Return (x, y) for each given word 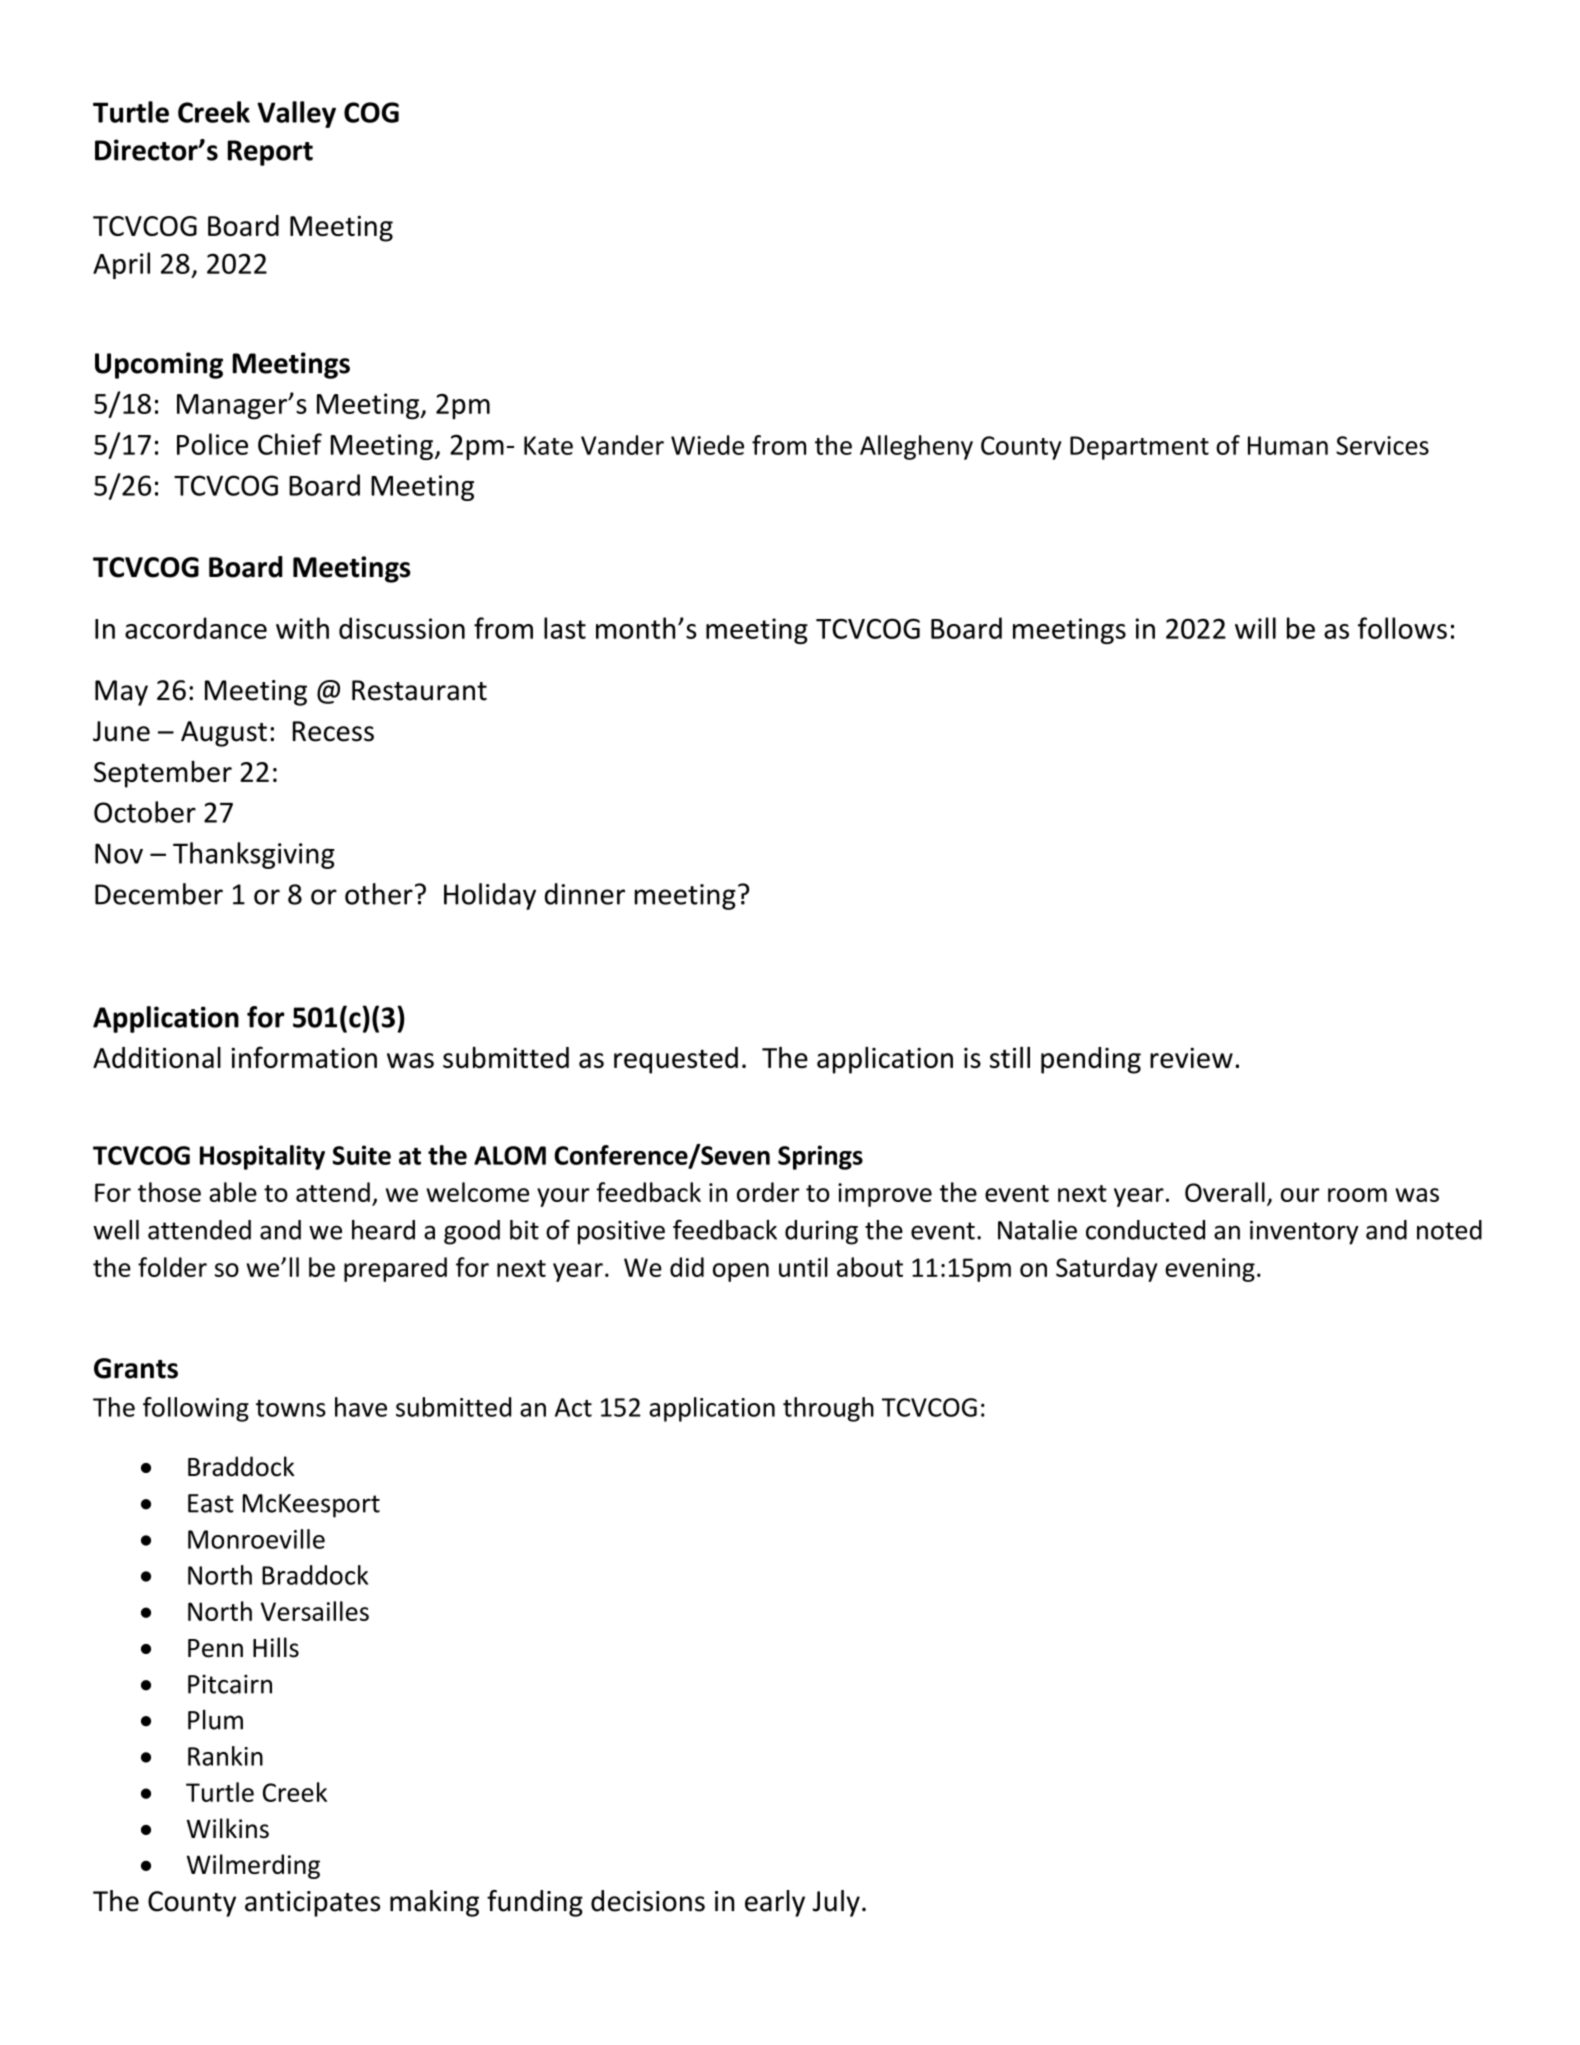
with (302, 628)
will (1255, 628)
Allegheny (916, 447)
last (565, 628)
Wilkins (228, 1828)
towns (291, 1408)
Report (270, 153)
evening (1210, 1270)
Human (1288, 445)
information (304, 1057)
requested (676, 1060)
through (828, 1409)
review (1191, 1058)
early (775, 1903)
